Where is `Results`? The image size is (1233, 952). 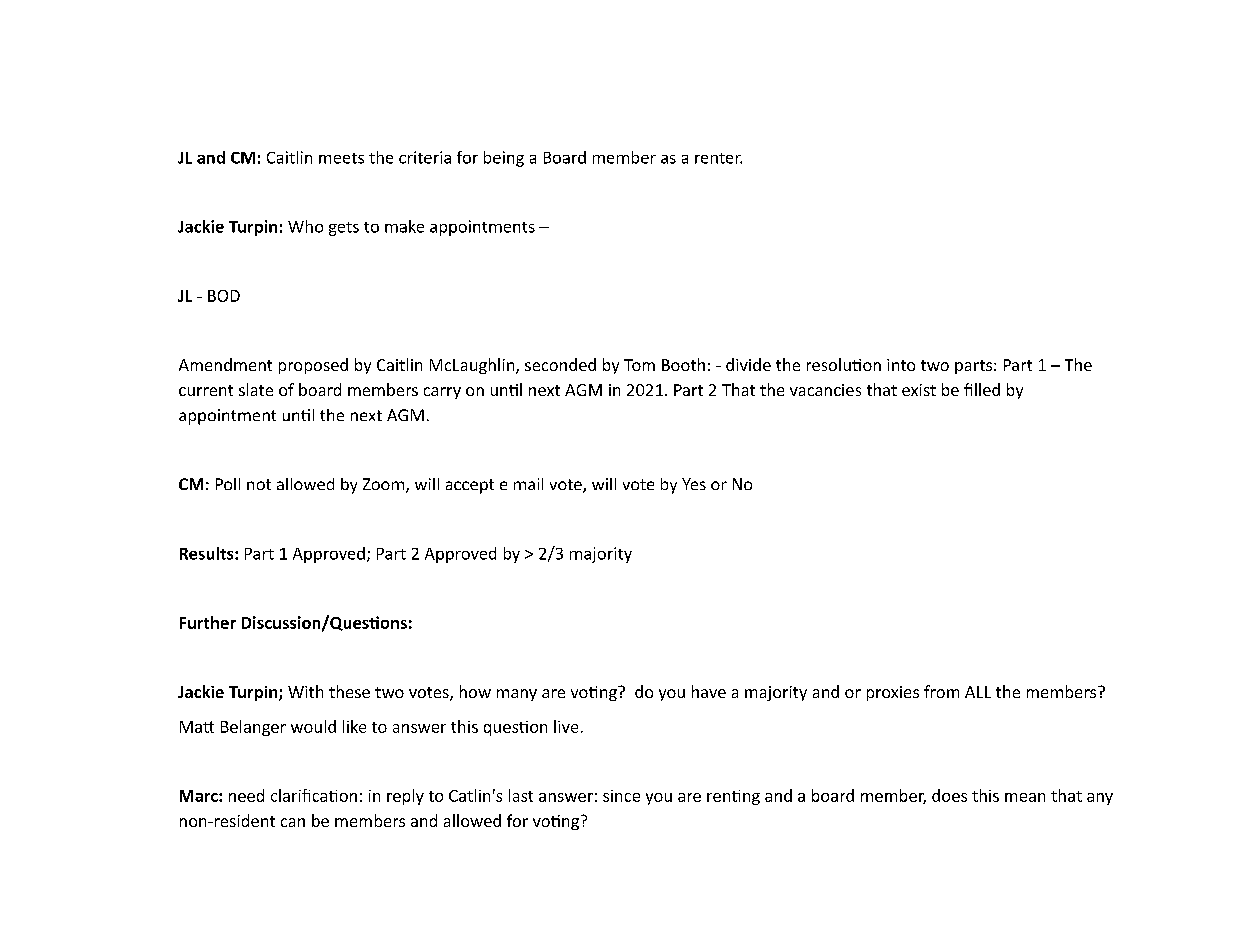
Results is located at coordinates (208, 553).
